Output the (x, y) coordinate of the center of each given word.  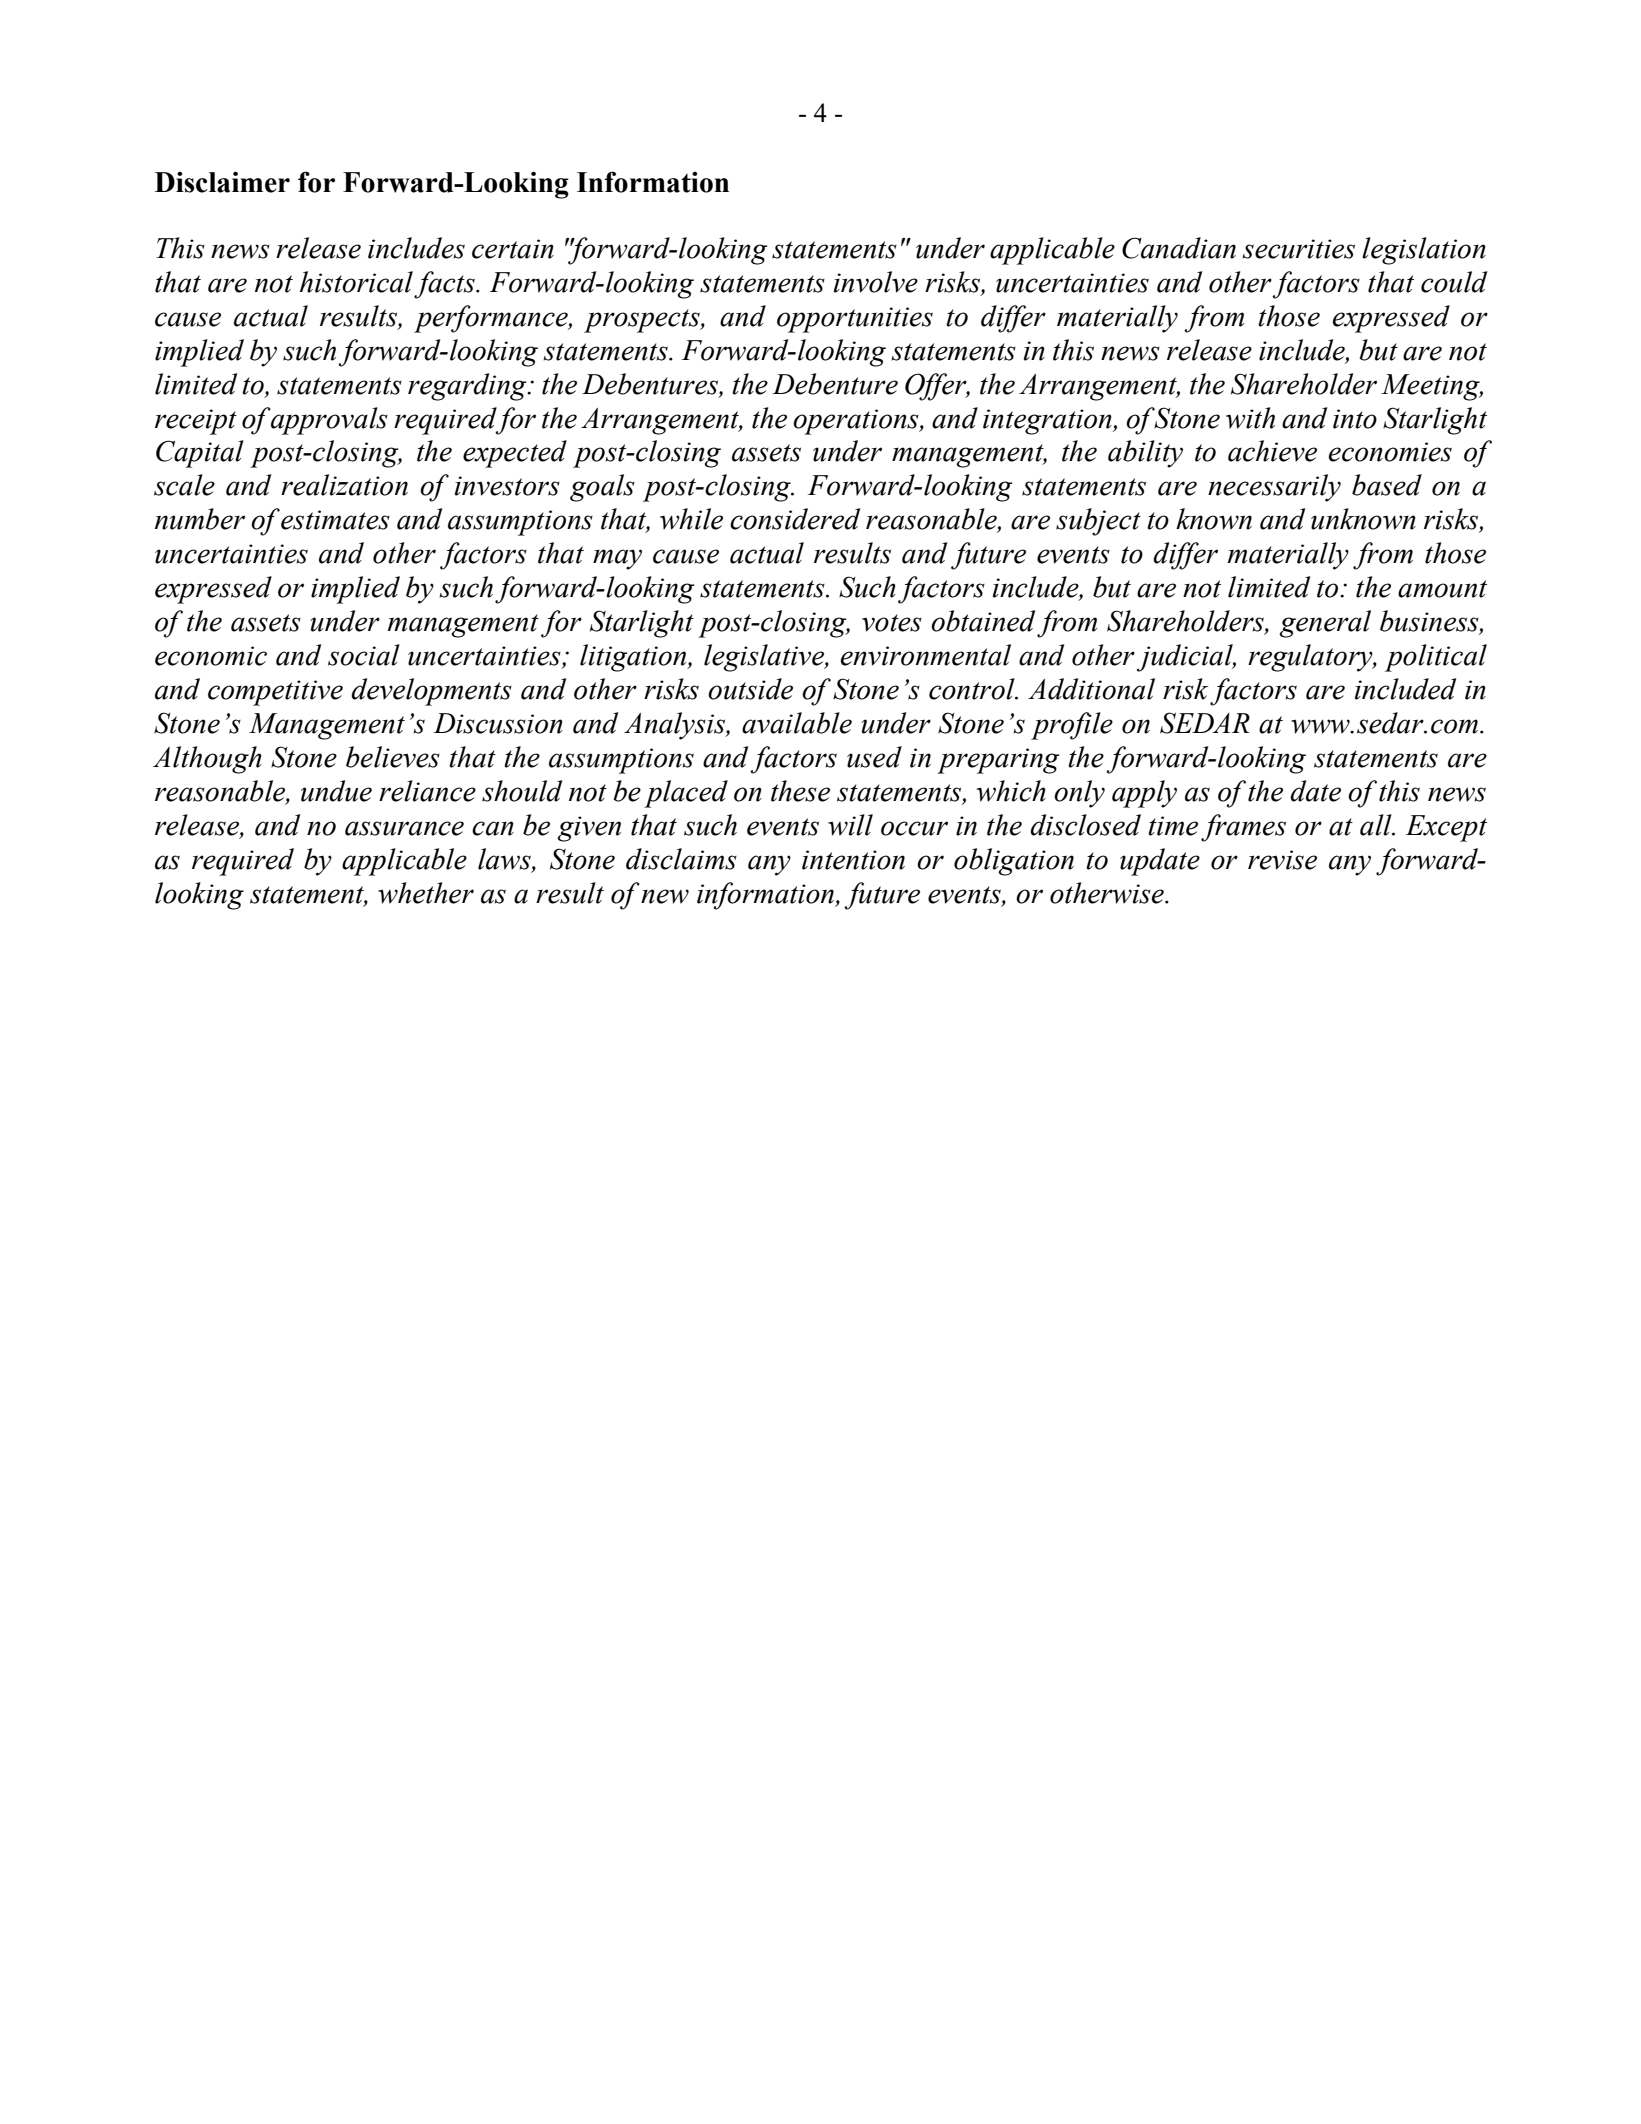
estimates (335, 520)
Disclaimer (222, 182)
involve (876, 282)
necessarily (1274, 488)
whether (426, 893)
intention (853, 860)
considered (795, 519)
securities (1298, 249)
